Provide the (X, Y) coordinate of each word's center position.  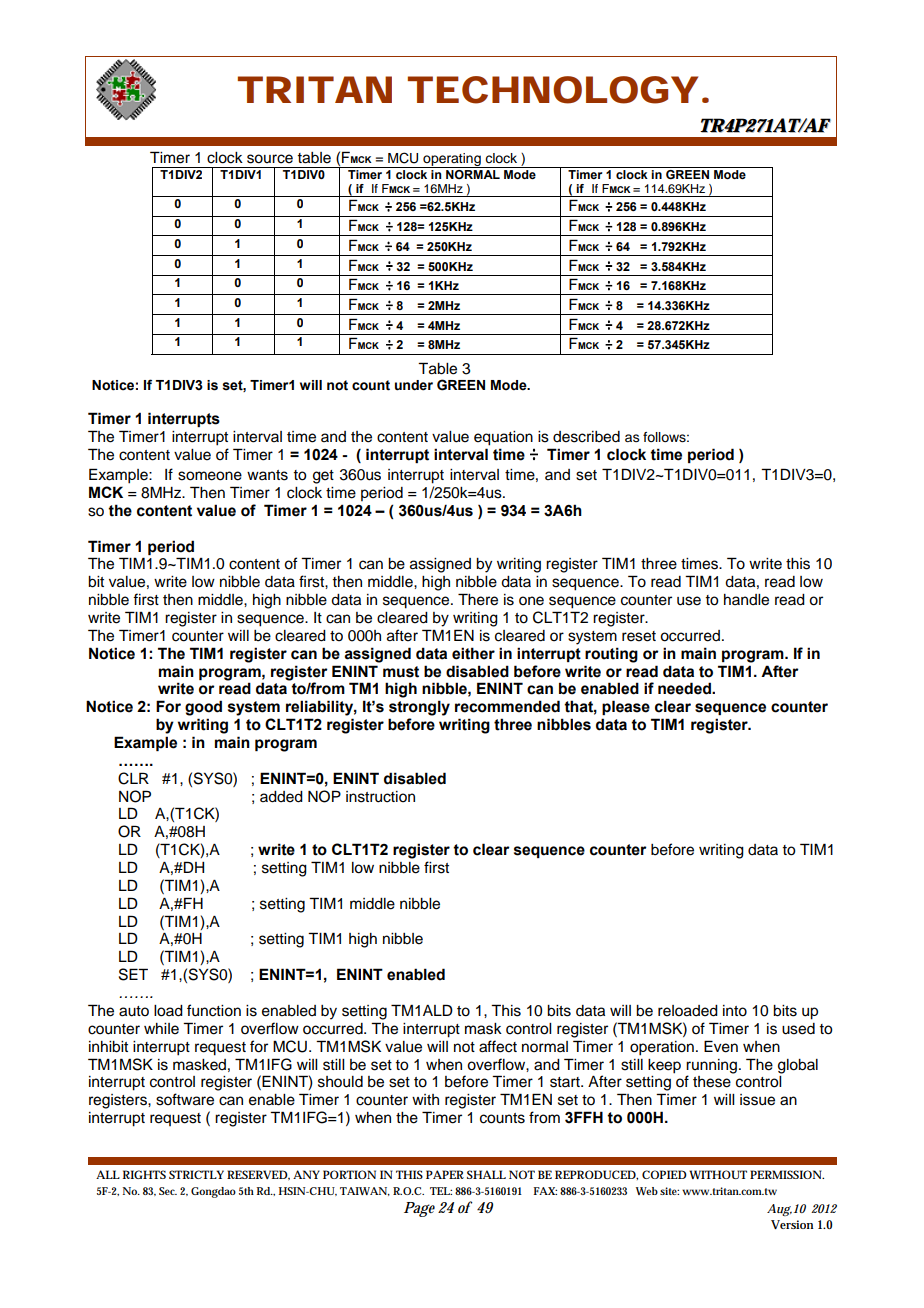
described (586, 437)
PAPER (445, 1174)
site (669, 1191)
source (270, 159)
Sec (168, 1191)
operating (452, 160)
